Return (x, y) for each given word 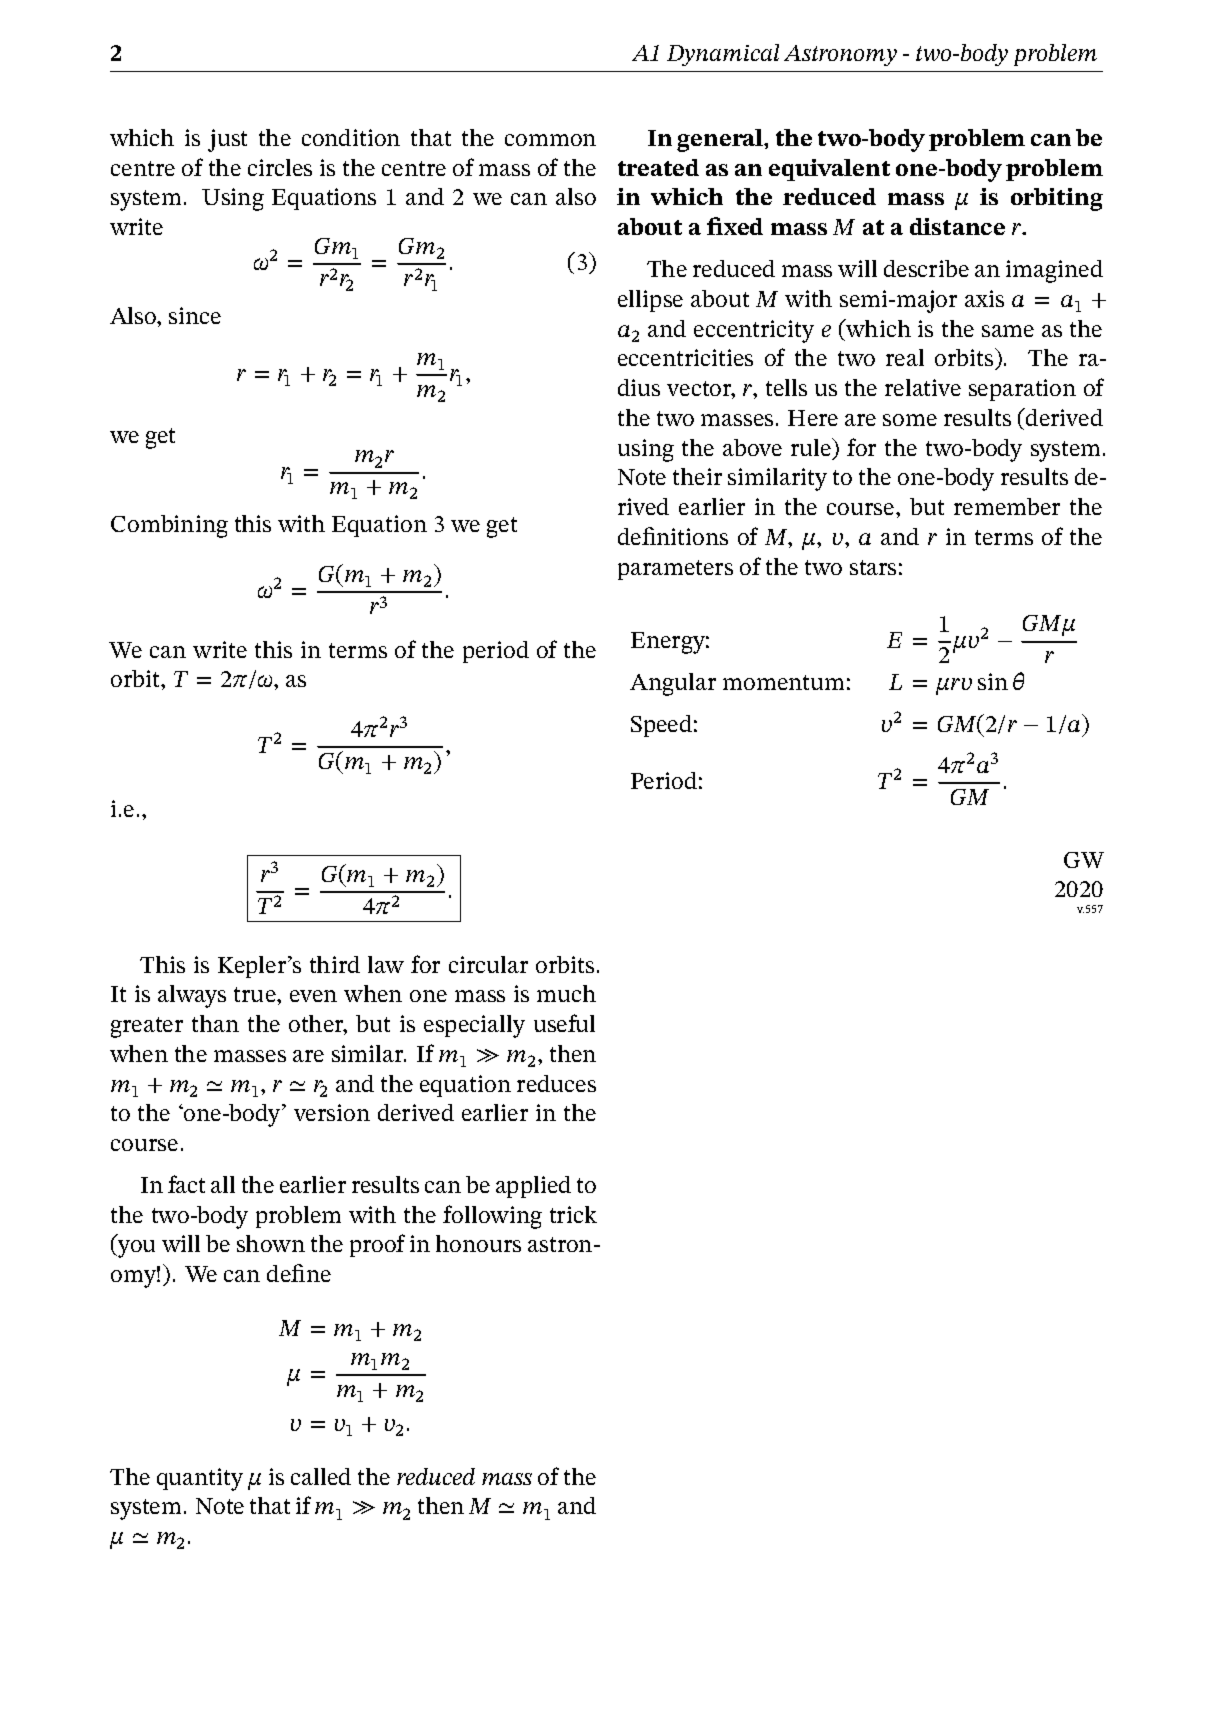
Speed (661, 726)
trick (573, 1214)
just (227, 140)
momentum (783, 682)
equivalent (829, 170)
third (335, 964)
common (550, 140)
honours (478, 1243)
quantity (200, 1479)
